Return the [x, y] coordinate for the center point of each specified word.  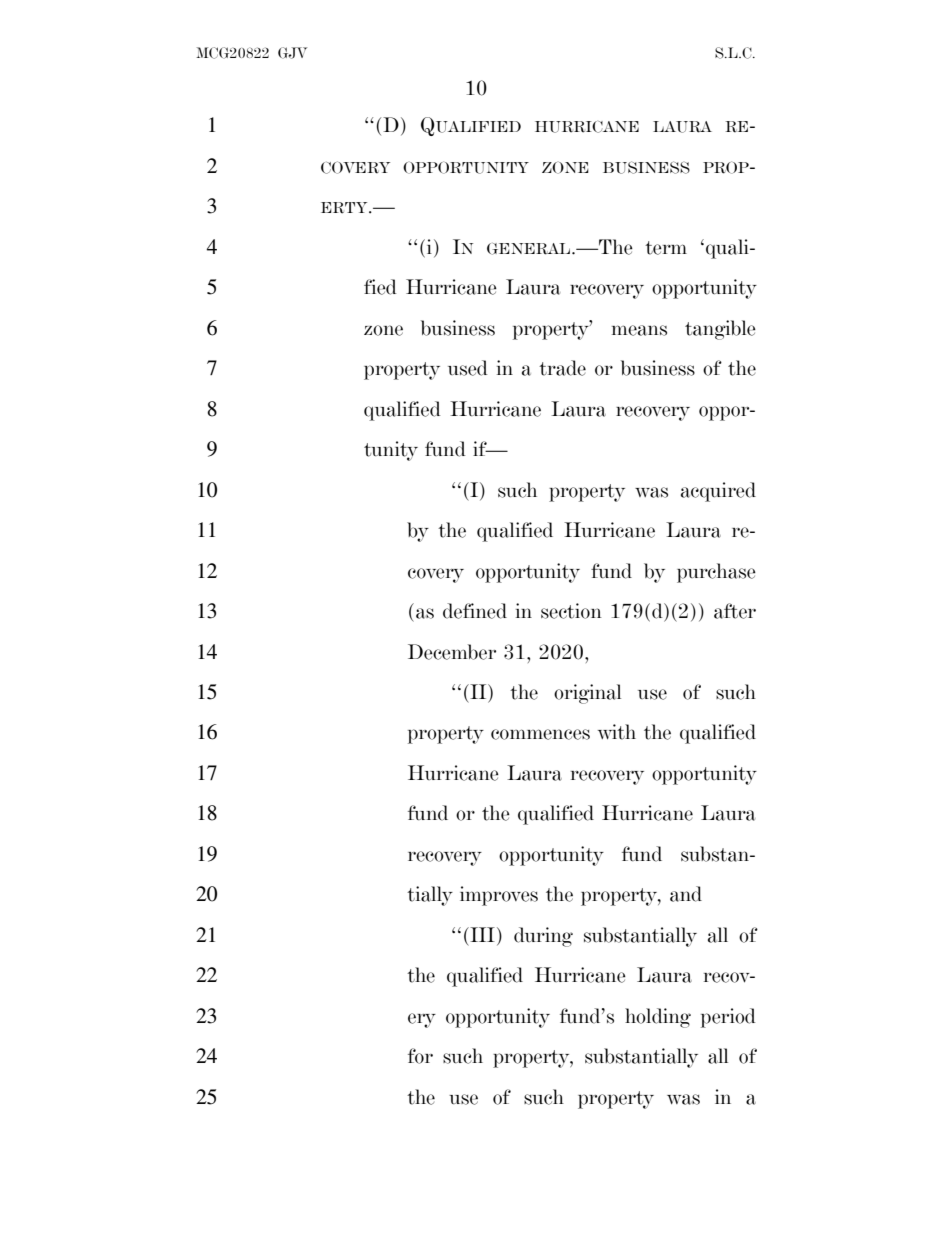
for [420, 1056]
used [468, 368]
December [452, 652]
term [666, 248]
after [735, 611]
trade [562, 368]
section [571, 611]
